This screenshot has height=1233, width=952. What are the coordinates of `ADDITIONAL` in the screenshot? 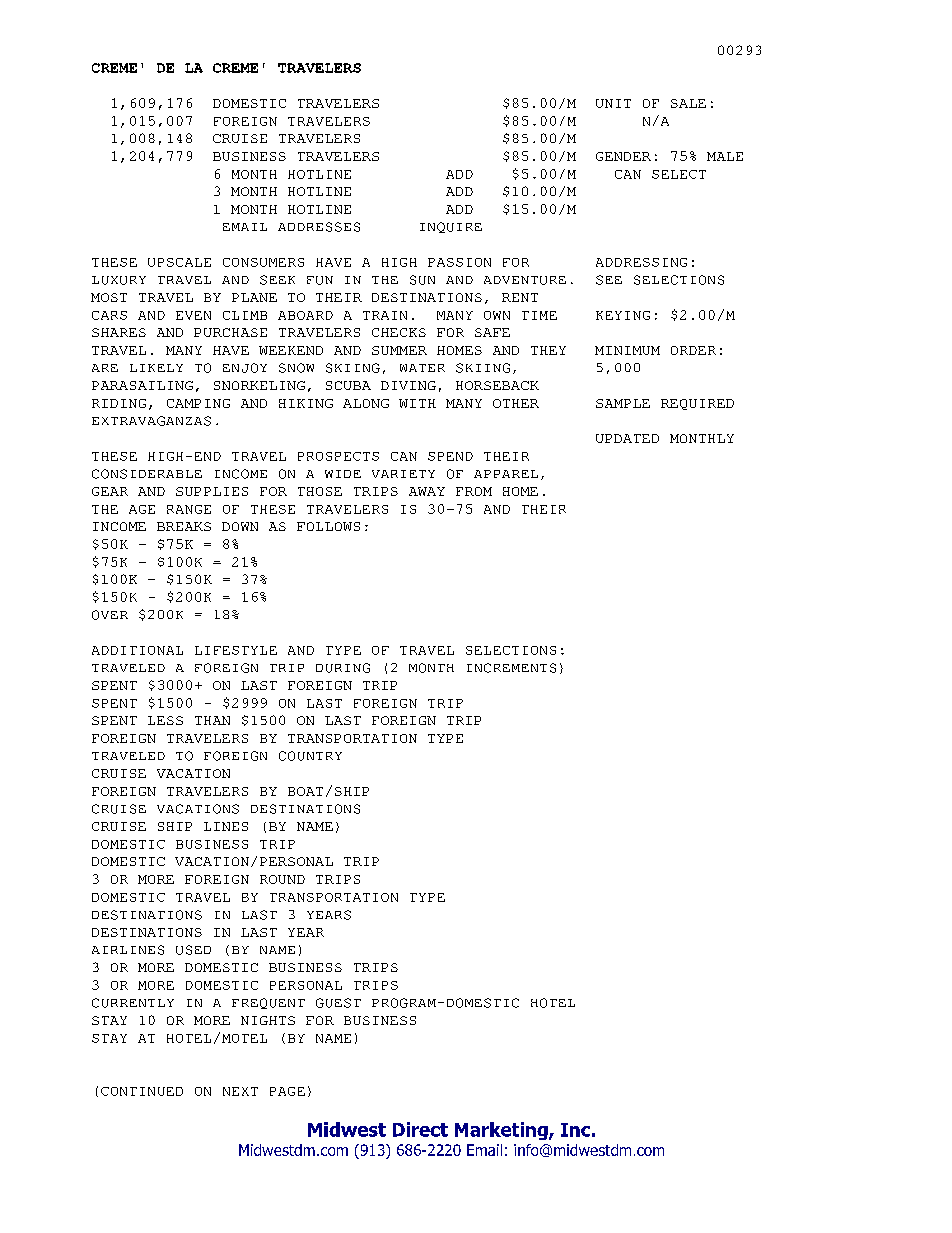 It's located at (137, 650).
